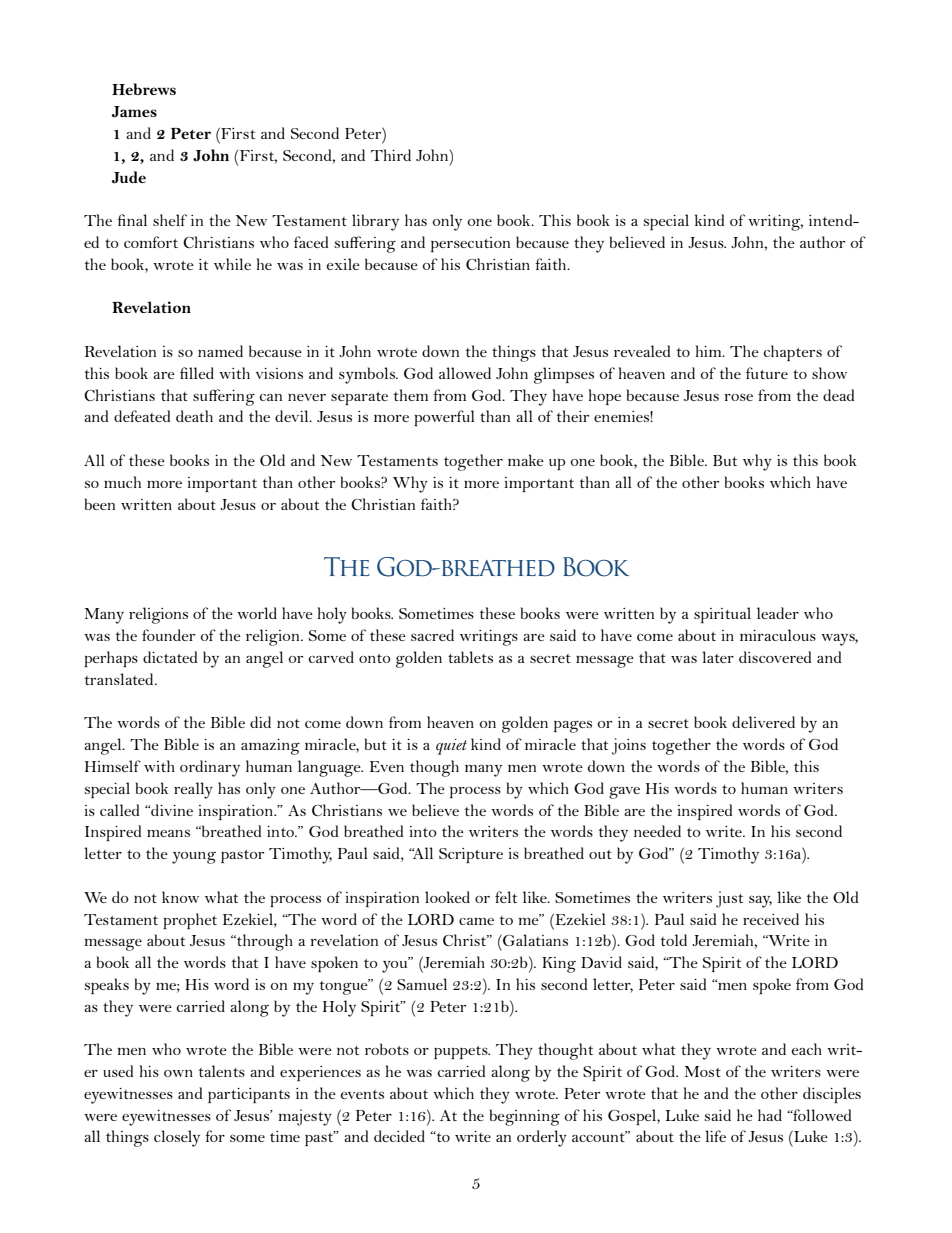 The height and width of the page is (1233, 952). What do you see at coordinates (391, 155) in the page?
I see `Third` at bounding box center [391, 155].
